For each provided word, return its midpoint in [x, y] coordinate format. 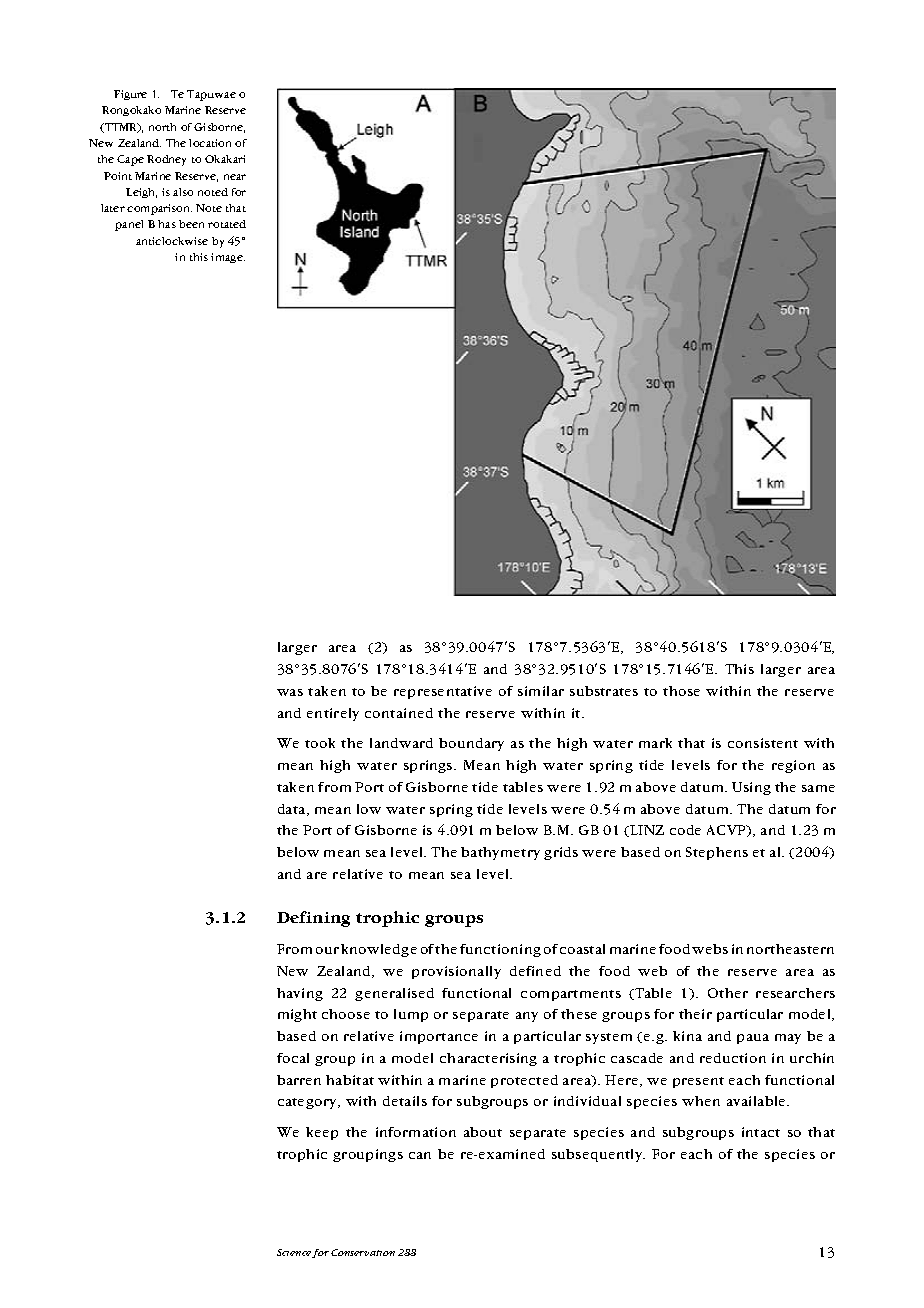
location [210, 143]
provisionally [456, 972]
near [235, 177]
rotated [227, 224]
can [420, 1155]
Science [295, 1253]
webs [710, 949]
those [681, 691]
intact [761, 1132]
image [228, 258]
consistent [763, 743]
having [300, 994]
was [290, 692]
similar [541, 691]
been [191, 224]
